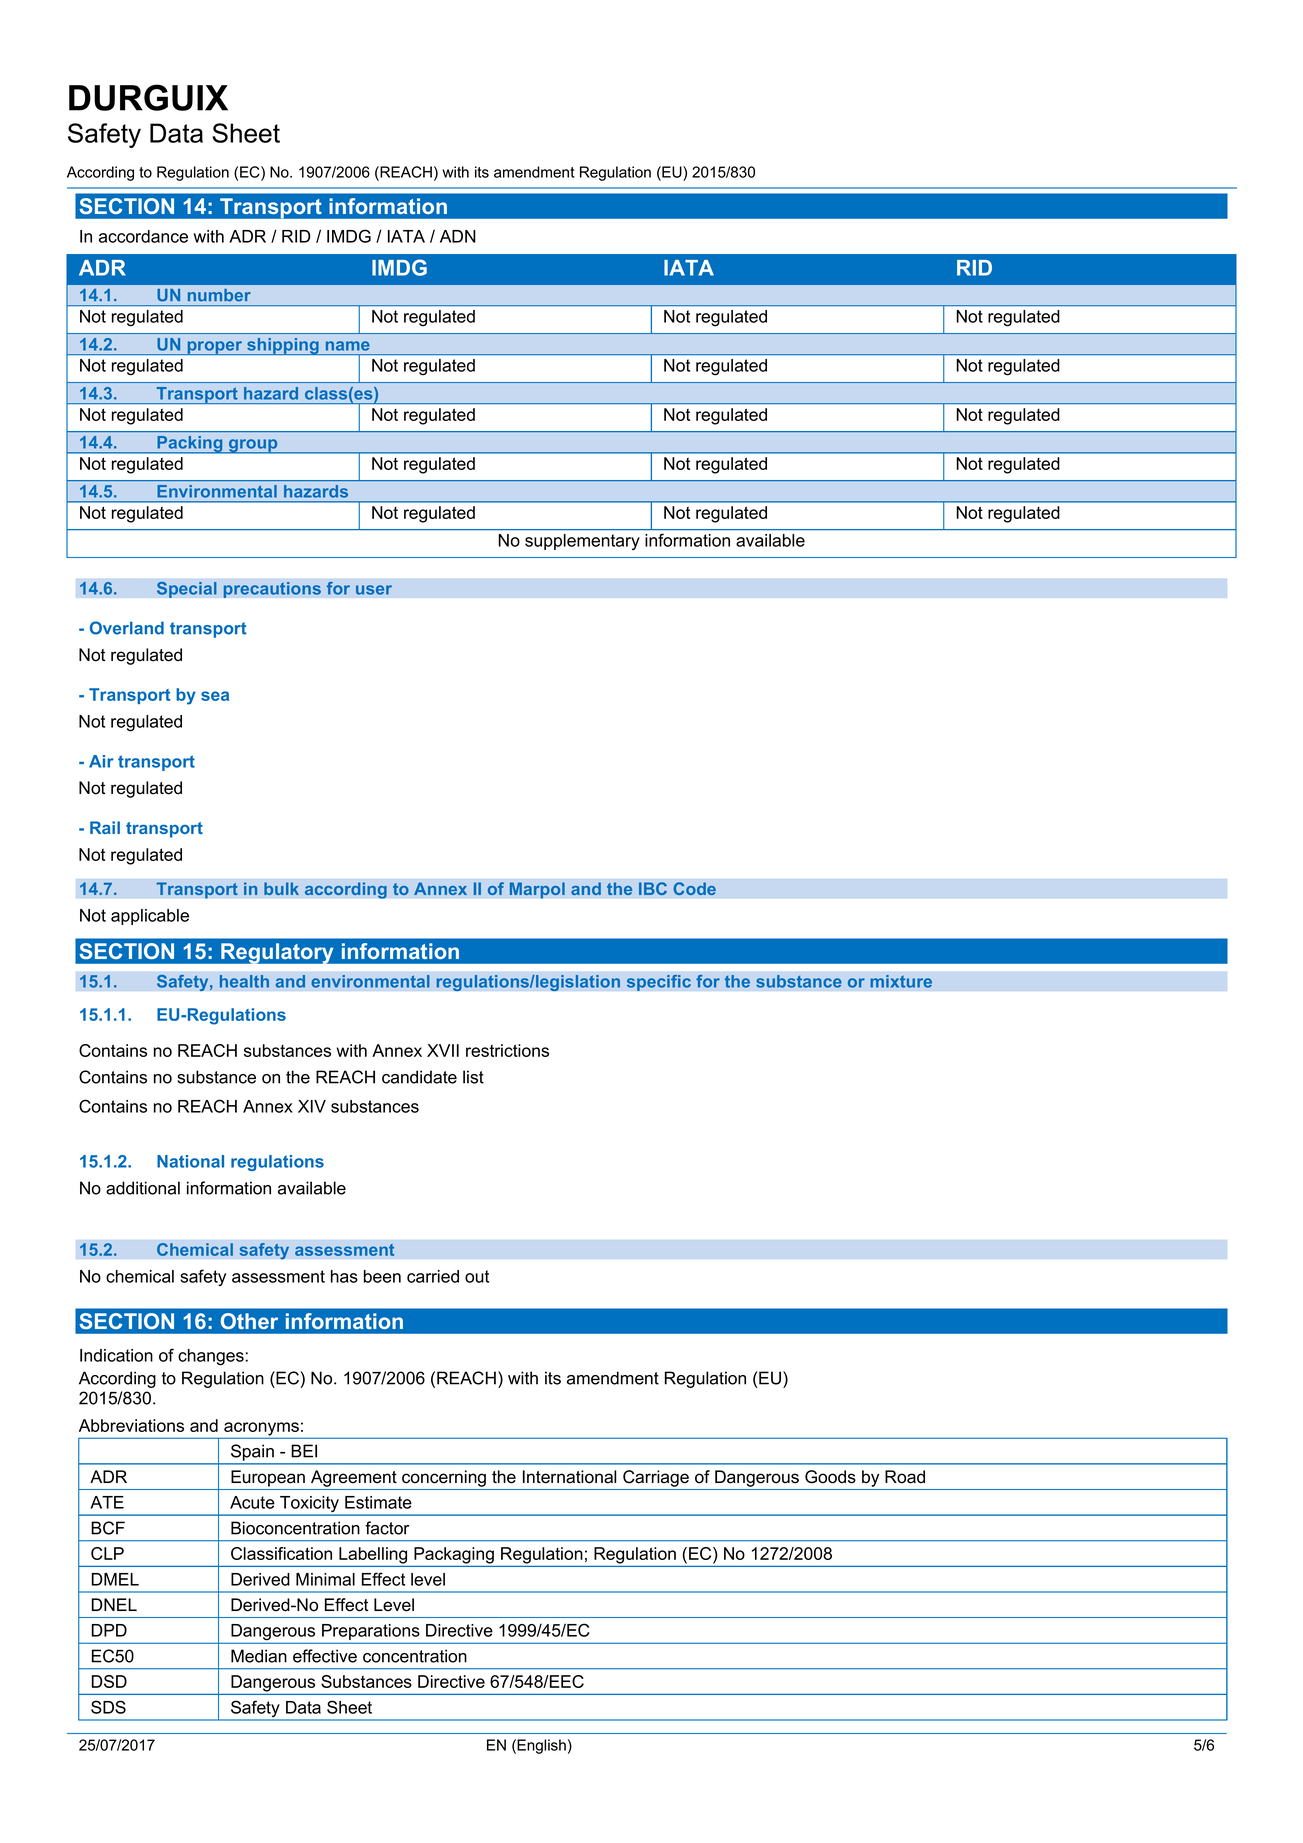 The width and height of the screenshot is (1303, 1843). What do you see at coordinates (458, 236) in the screenshot?
I see `ADN` at bounding box center [458, 236].
